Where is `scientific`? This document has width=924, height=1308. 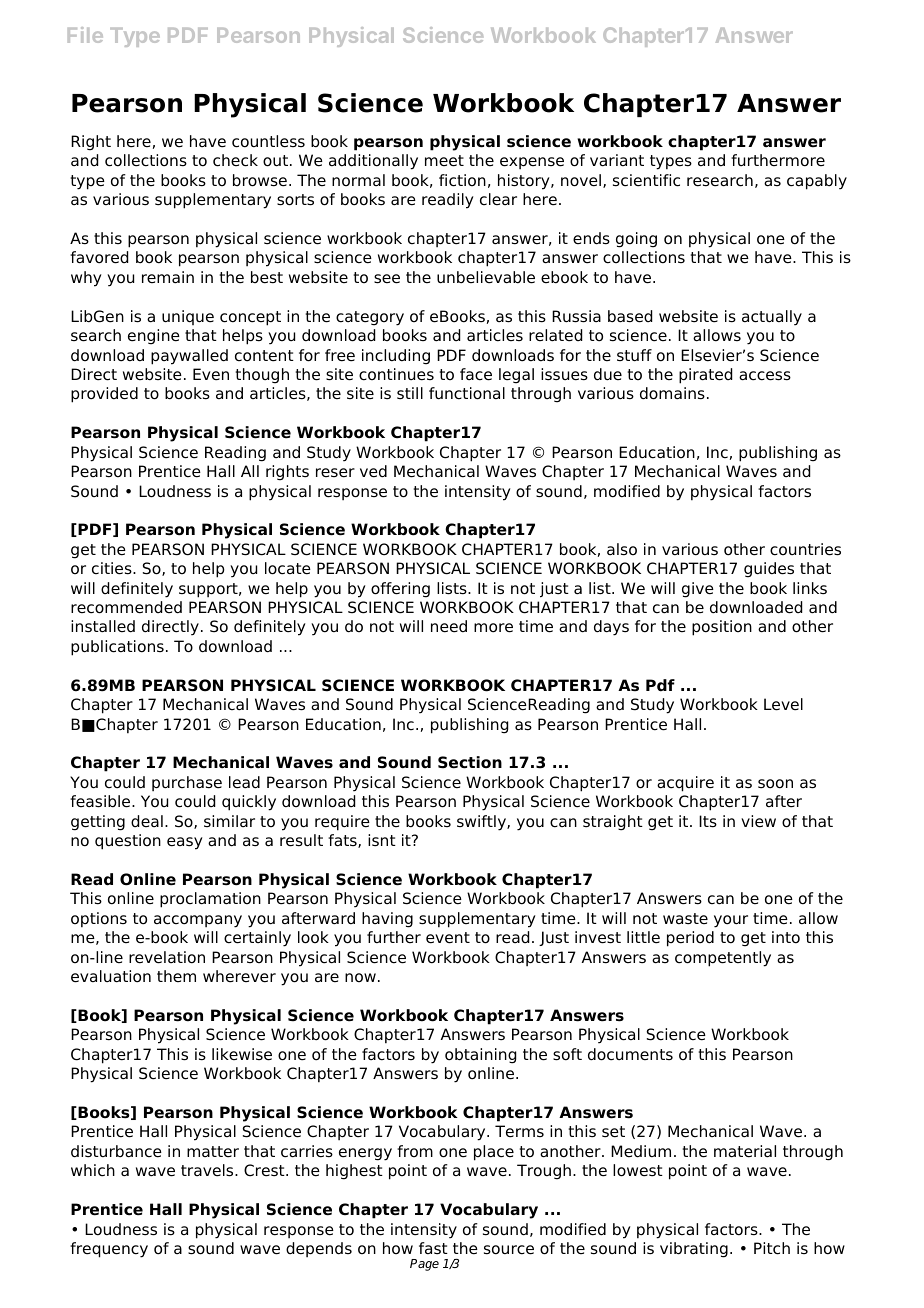 scientific is located at coordinates (646, 180).
